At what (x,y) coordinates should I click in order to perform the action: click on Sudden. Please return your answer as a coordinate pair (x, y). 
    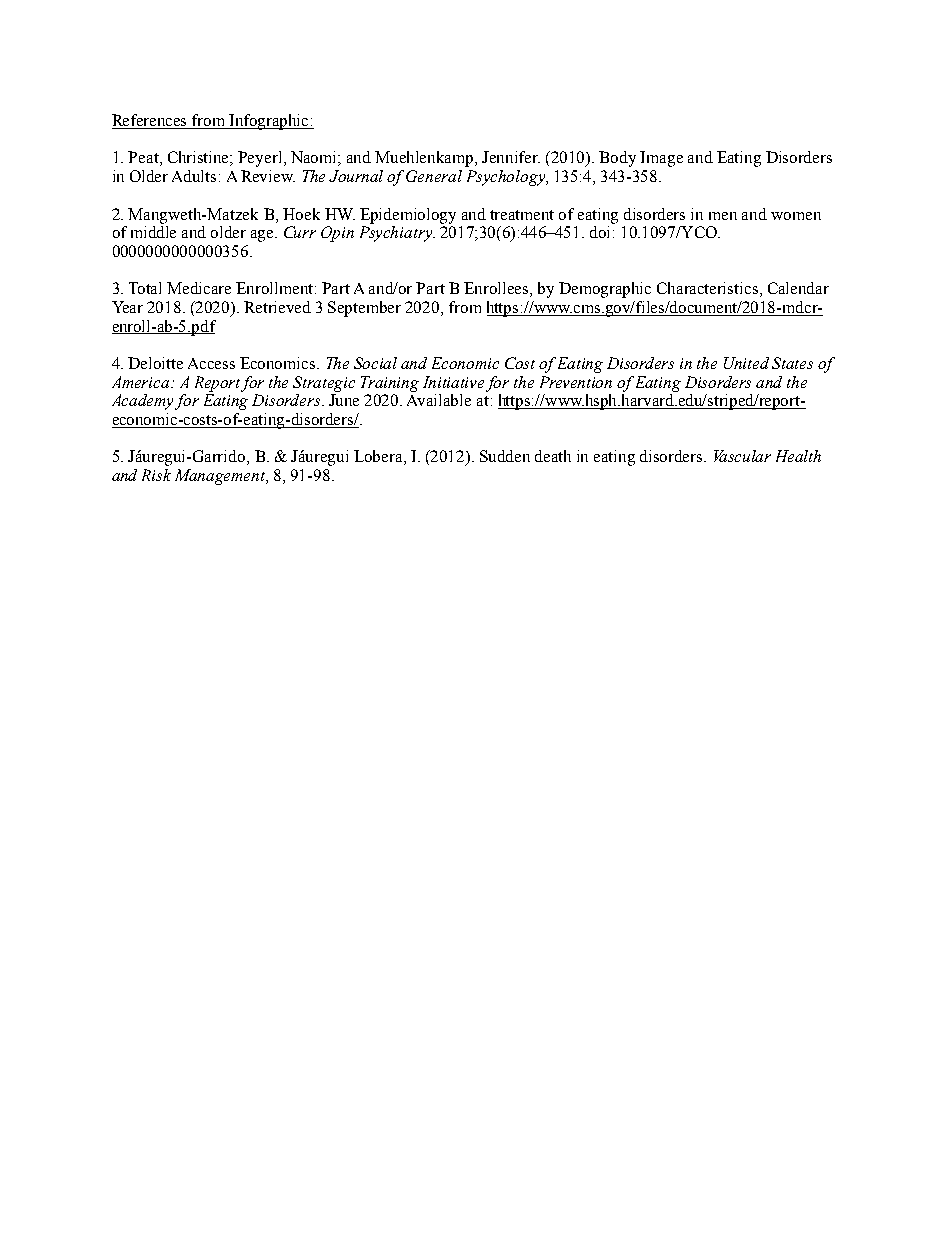
    Looking at the image, I should click on (505, 456).
